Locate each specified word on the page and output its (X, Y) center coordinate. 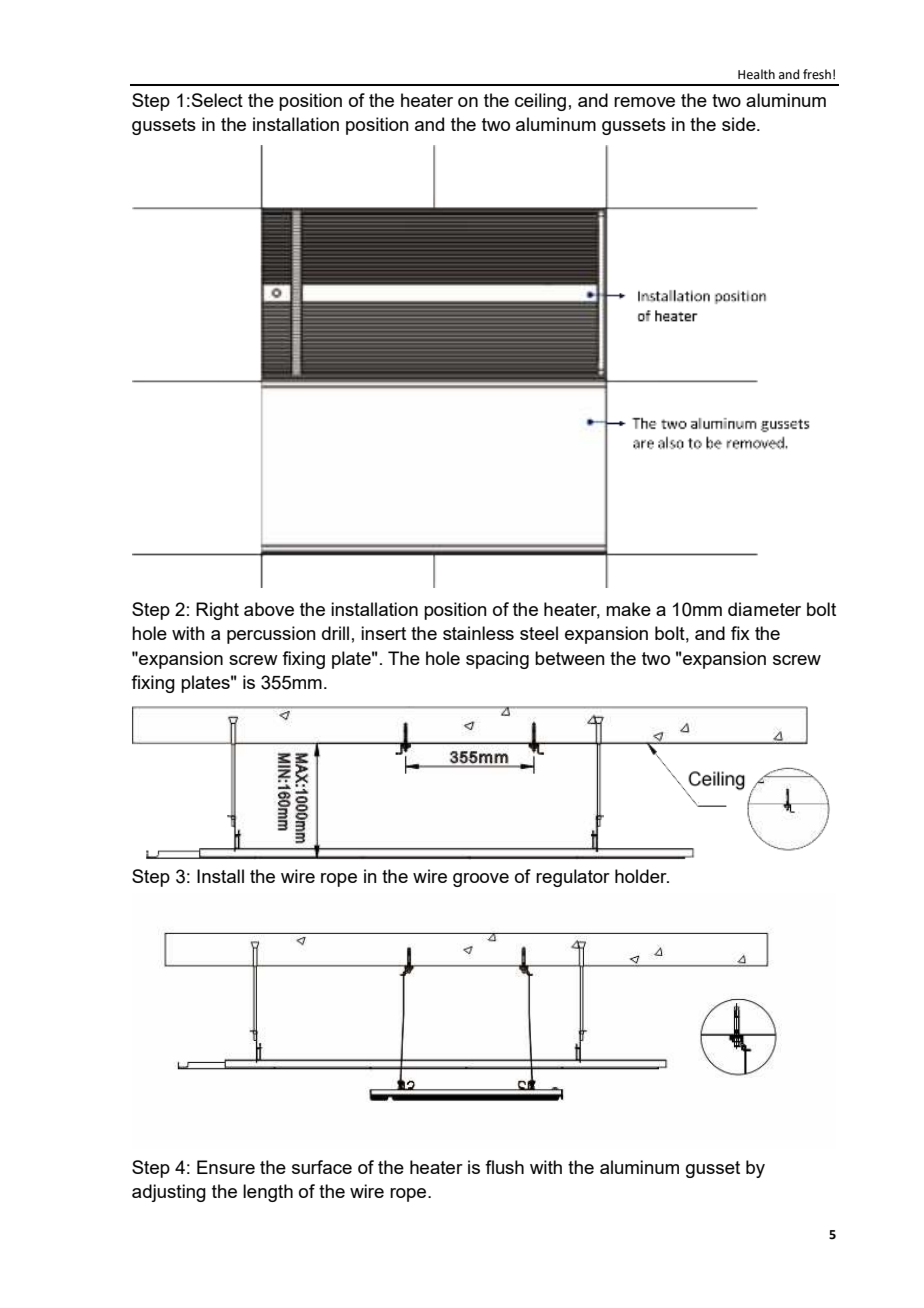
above (269, 609)
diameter (764, 609)
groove (481, 880)
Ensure (226, 1167)
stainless (478, 633)
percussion (271, 635)
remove (644, 102)
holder (642, 876)
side (740, 124)
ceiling (540, 102)
